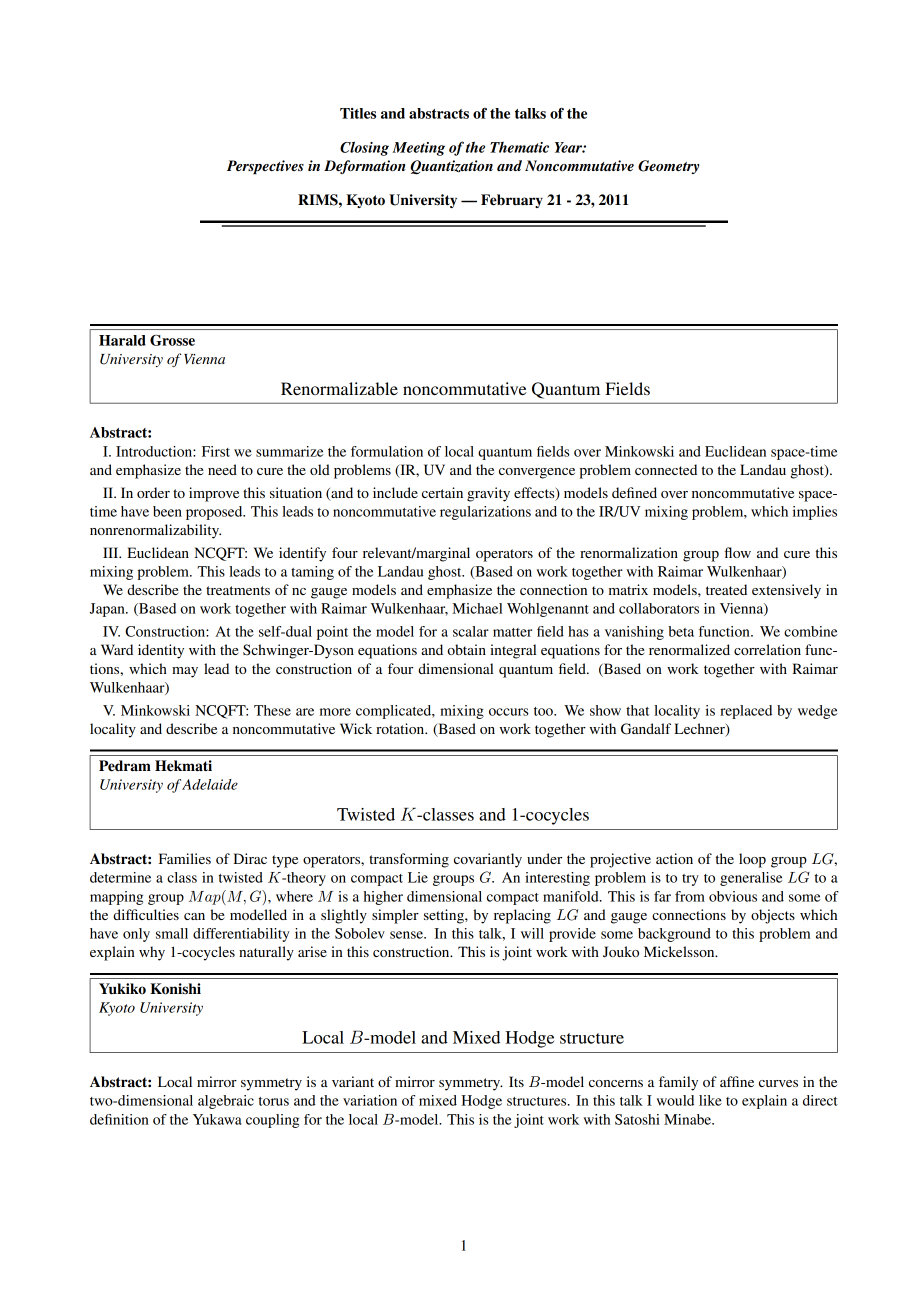 Image resolution: width=924 pixels, height=1308 pixels. I want to click on connected, so click(666, 469).
